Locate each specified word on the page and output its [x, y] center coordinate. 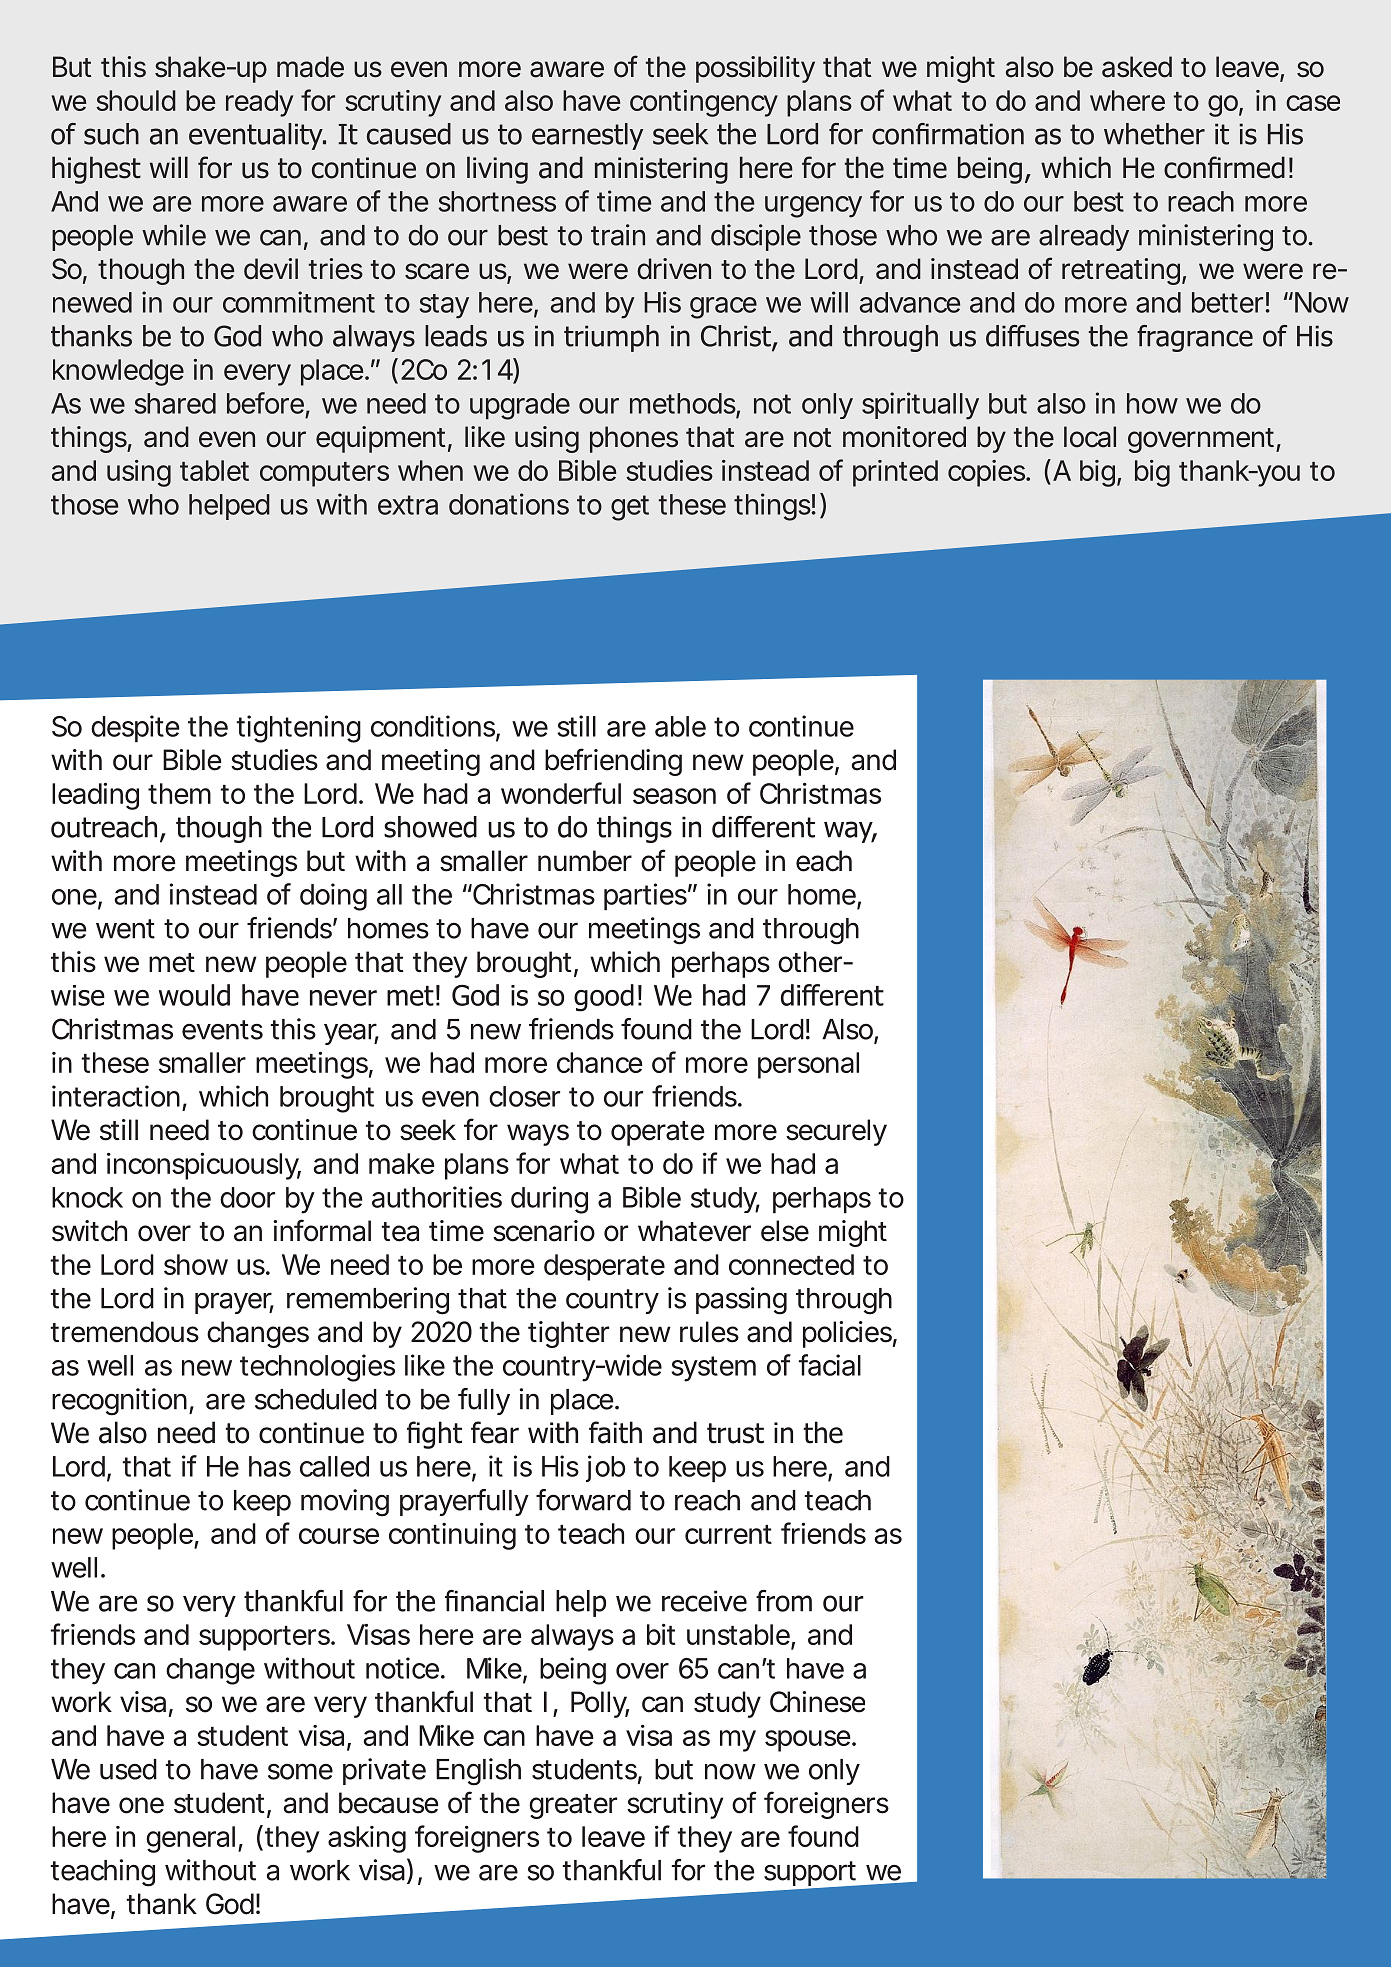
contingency [704, 103]
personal [808, 1065]
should [136, 100]
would [194, 995]
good [604, 998]
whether [1154, 134]
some [300, 1771]
